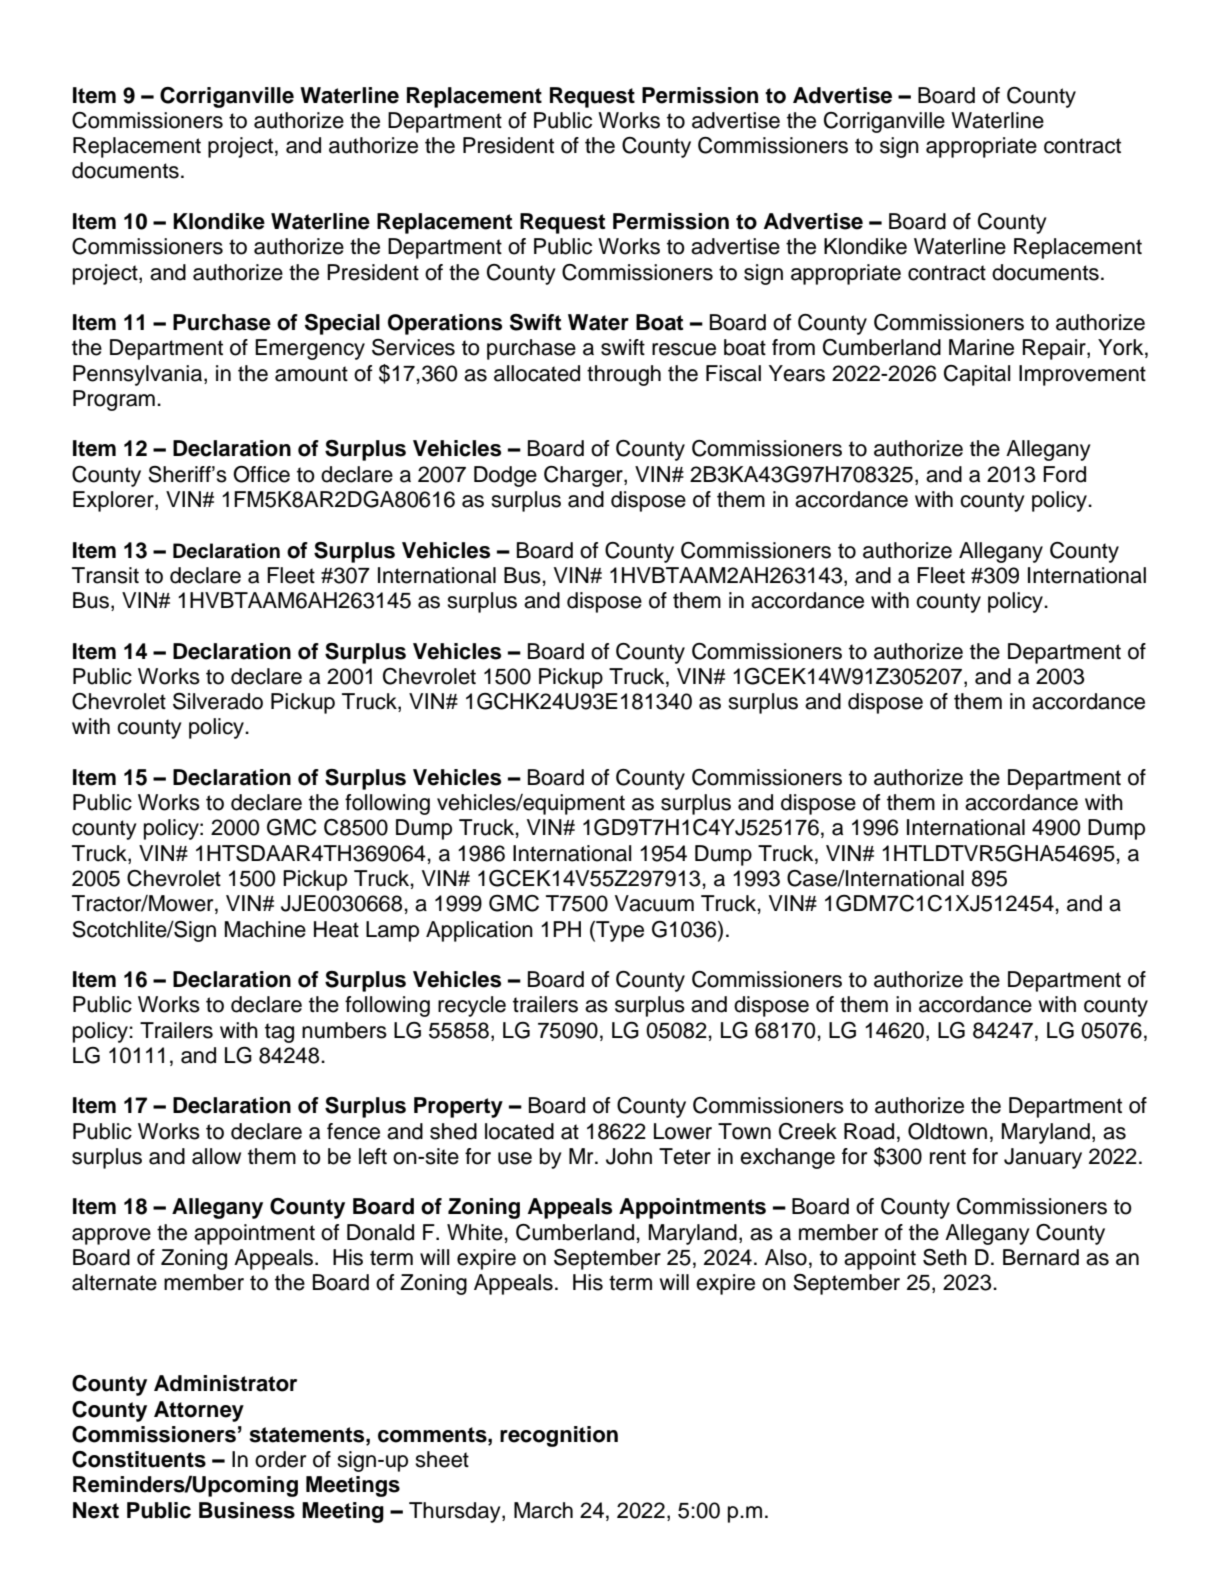 This page has width=1223, height=1582. I want to click on rent, so click(948, 1157).
